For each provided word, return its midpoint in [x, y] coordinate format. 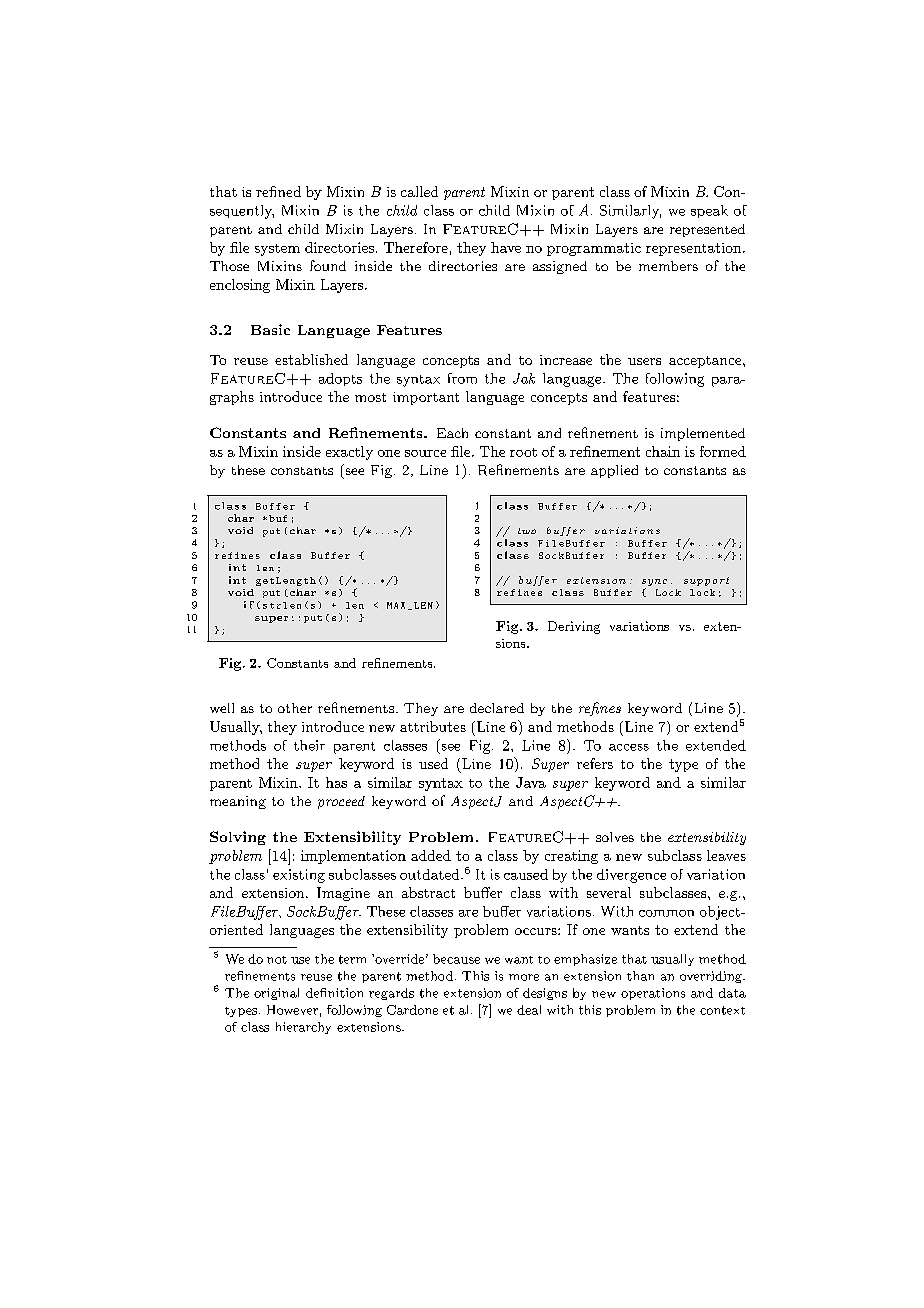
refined [278, 191]
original [276, 994]
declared [497, 708]
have [506, 247]
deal [529, 1010]
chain [663, 451]
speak [709, 211]
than [640, 976]
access [629, 747]
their [309, 745]
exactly [349, 453]
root [523, 452]
